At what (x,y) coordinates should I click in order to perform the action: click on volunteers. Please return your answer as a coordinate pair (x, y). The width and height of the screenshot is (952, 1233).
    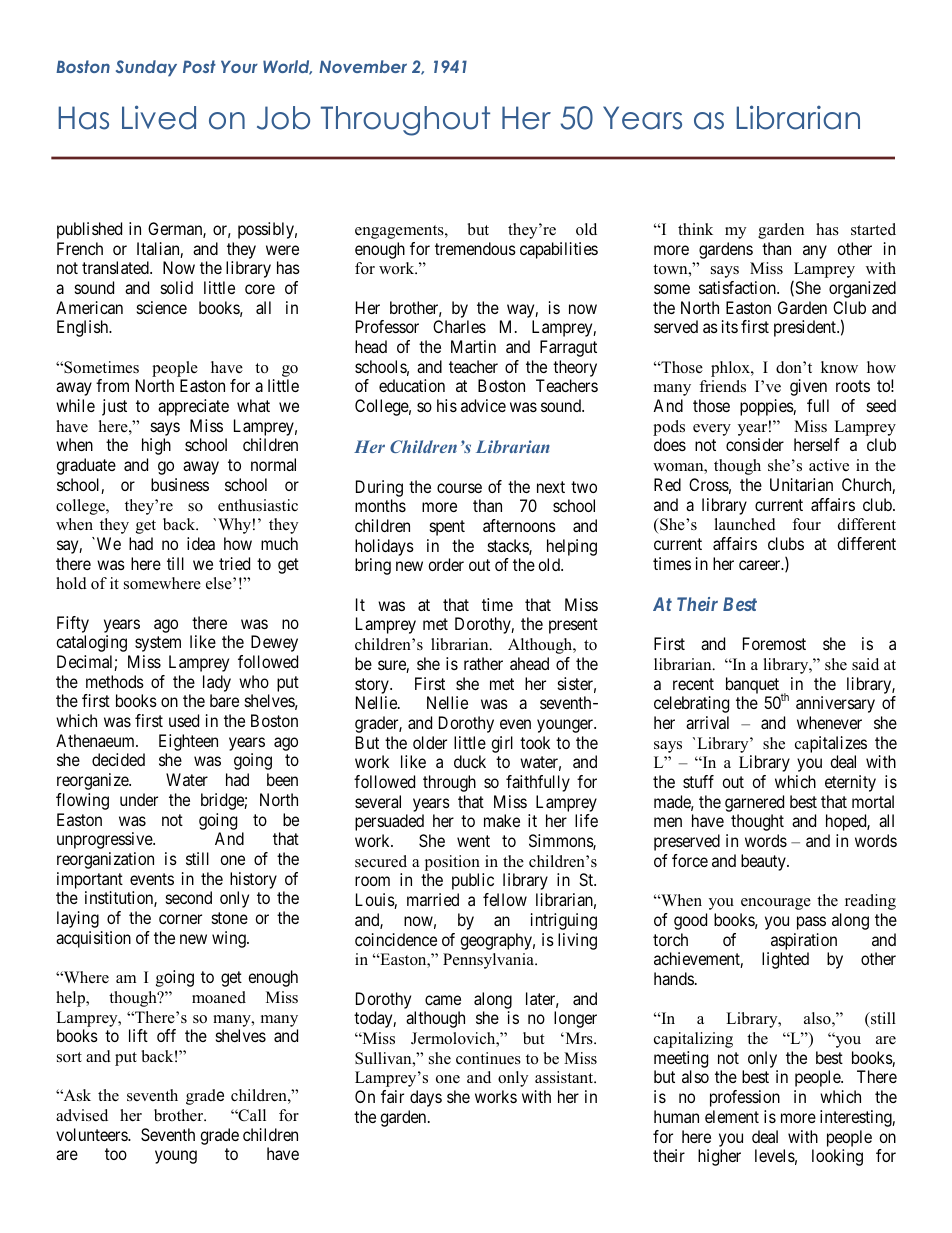
    Looking at the image, I should click on (92, 1134).
